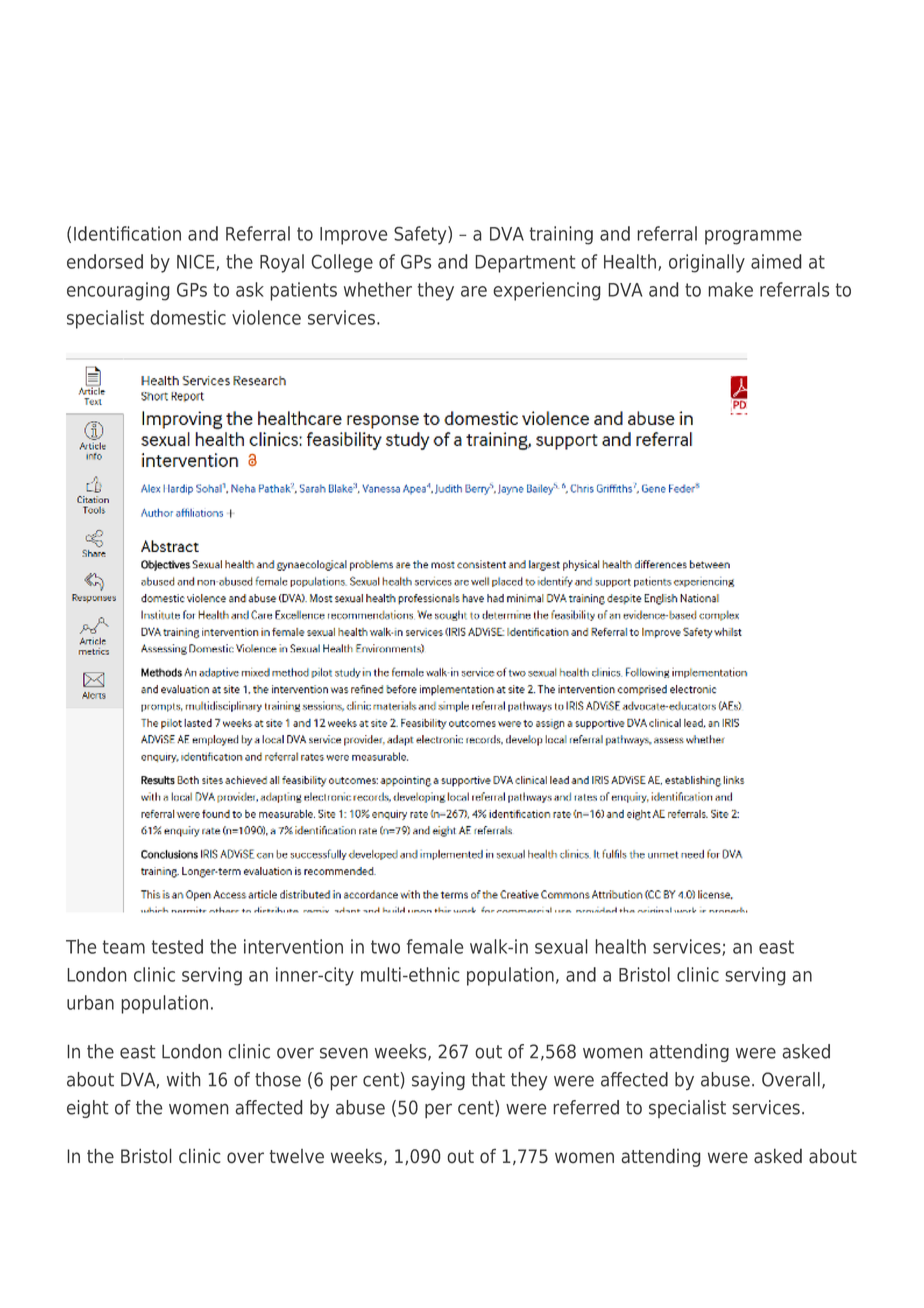 The image size is (924, 1308). Describe the element at coordinates (197, 262) in the document. I see `NICE` at that location.
